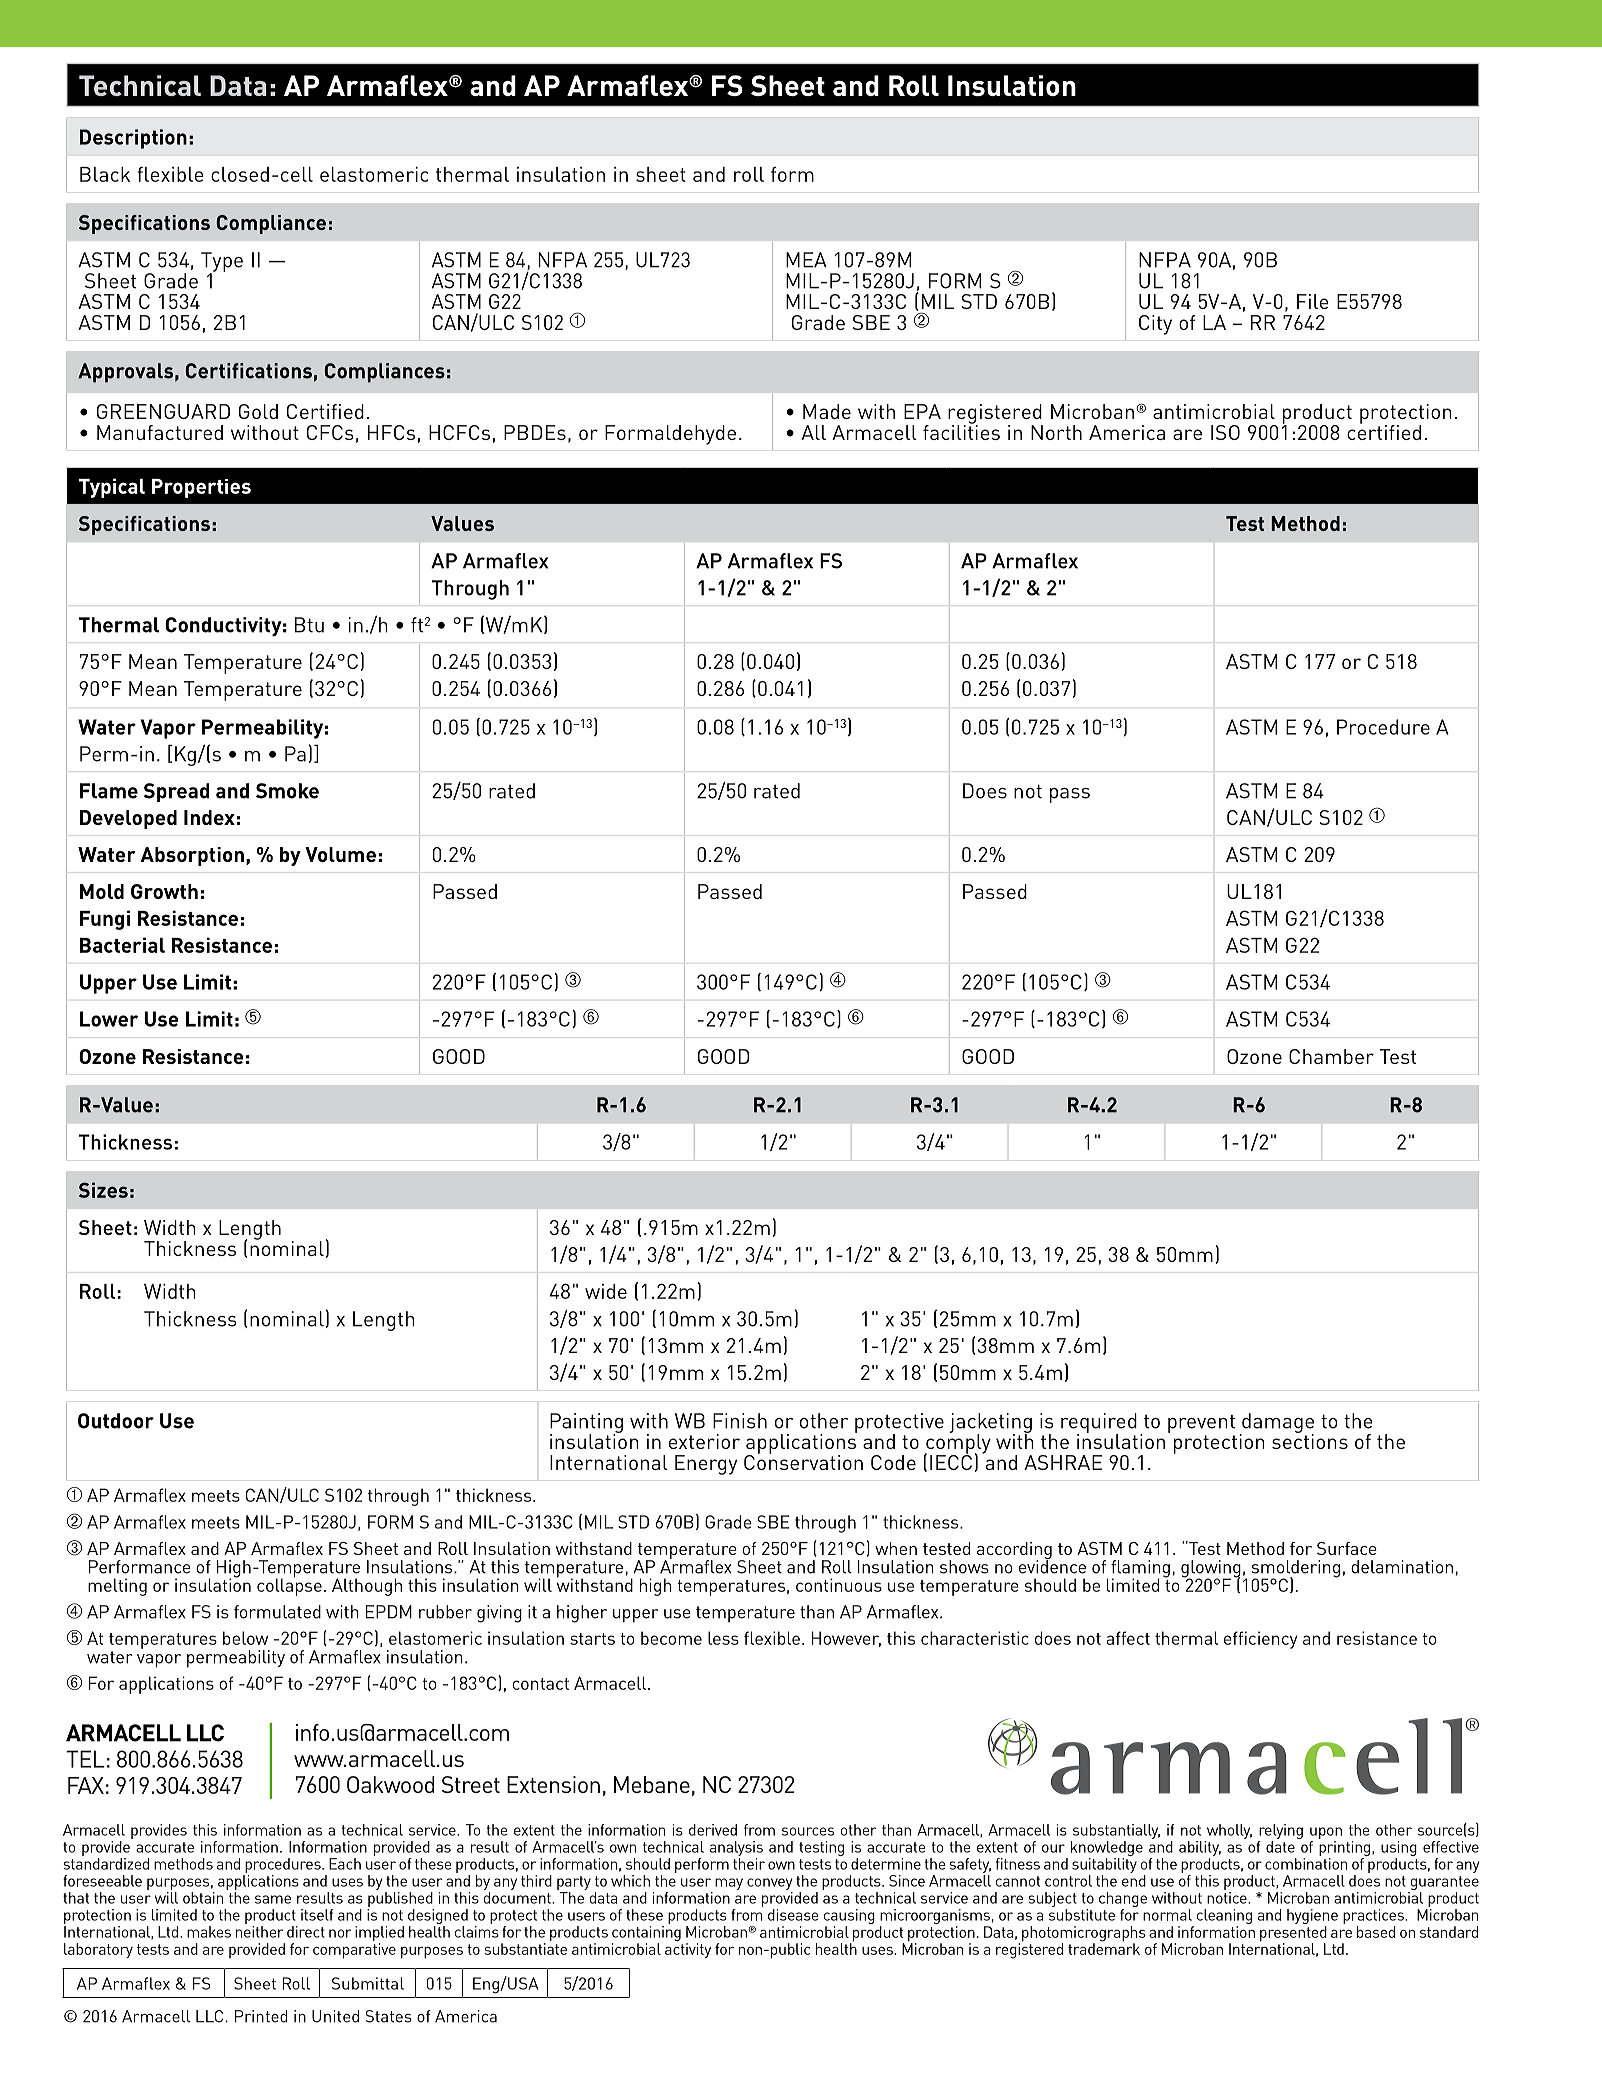  I want to click on Made, so click(827, 411).
